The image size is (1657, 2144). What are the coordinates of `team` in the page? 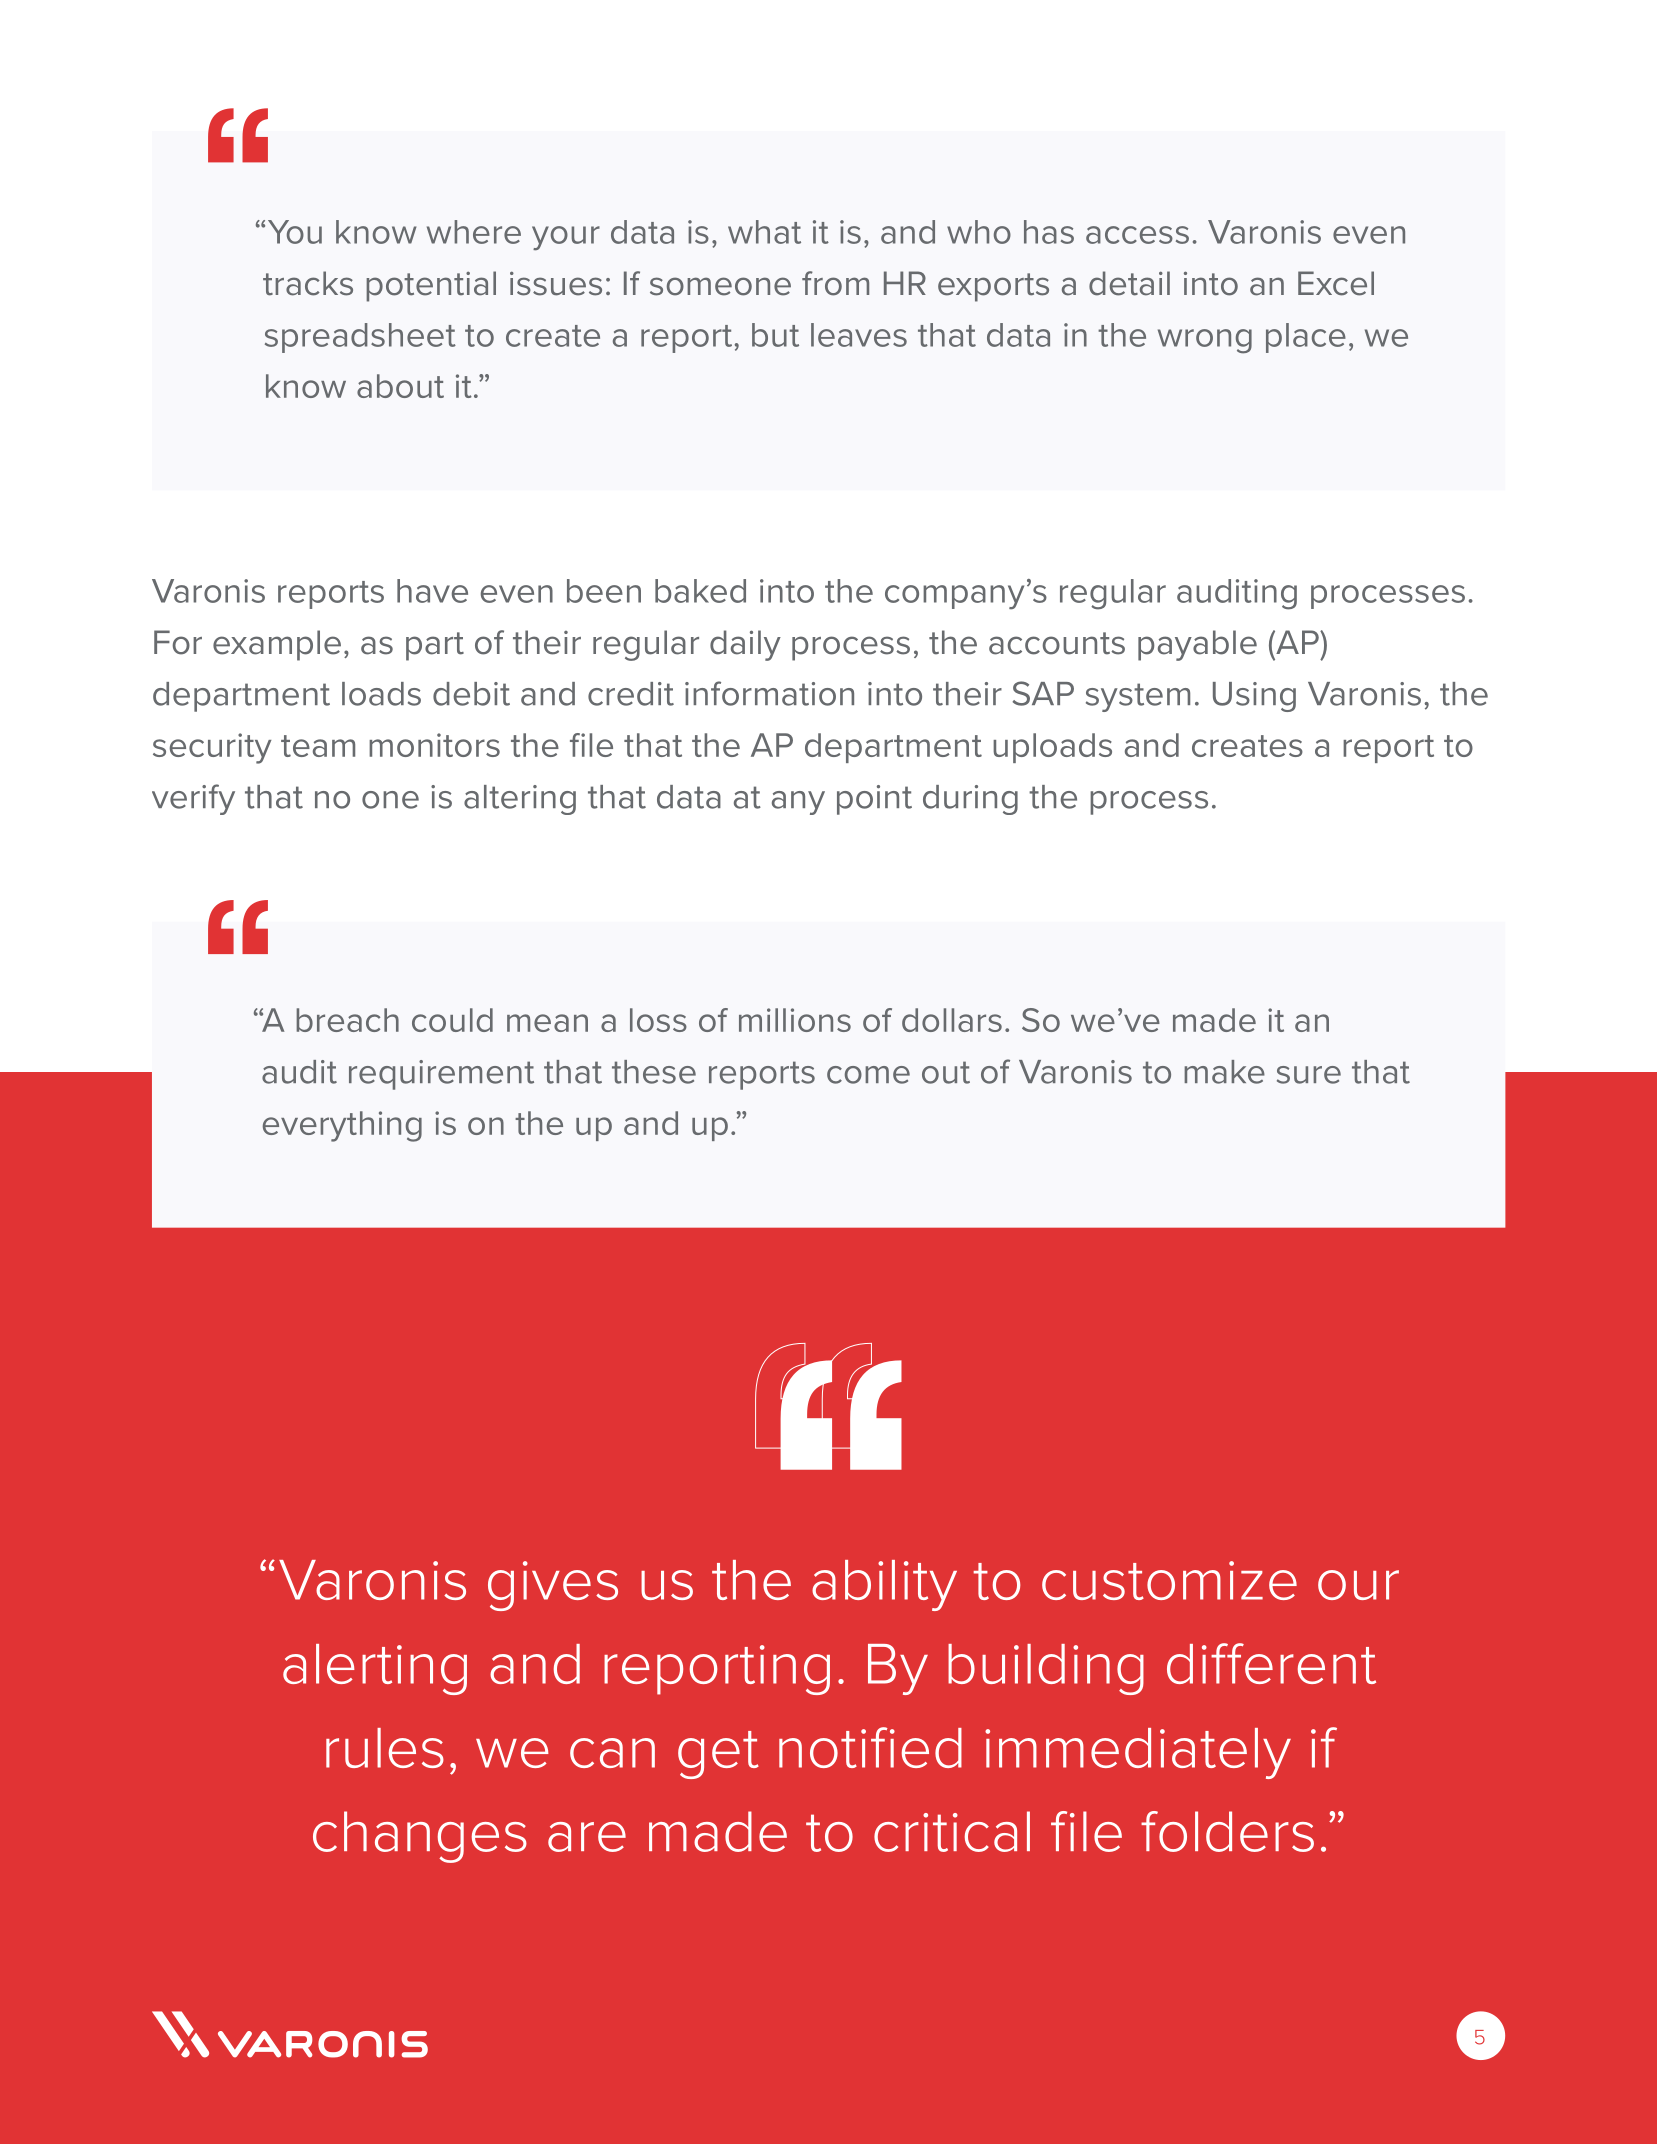 It's located at (318, 746).
